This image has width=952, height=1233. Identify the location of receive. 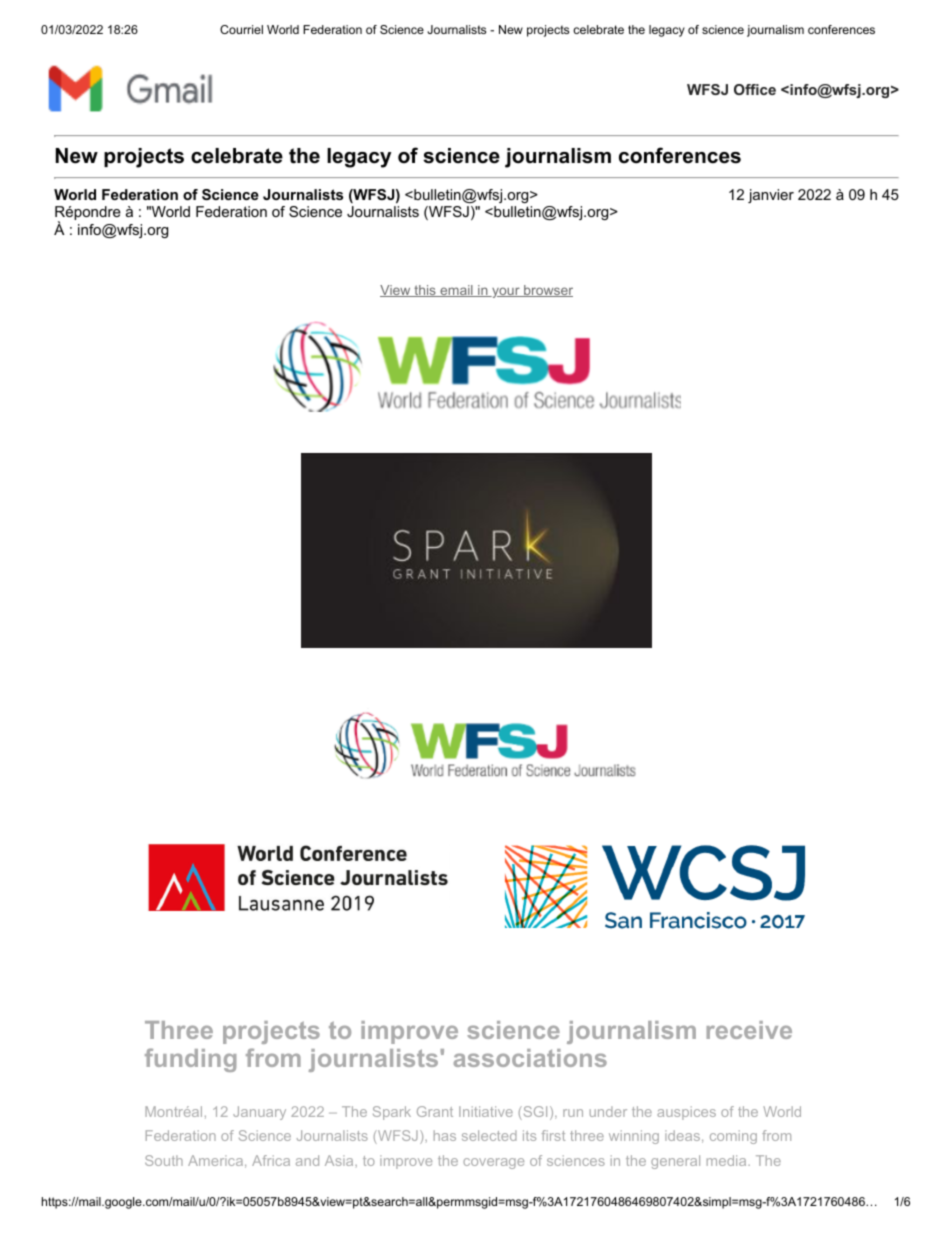
(749, 1030).
